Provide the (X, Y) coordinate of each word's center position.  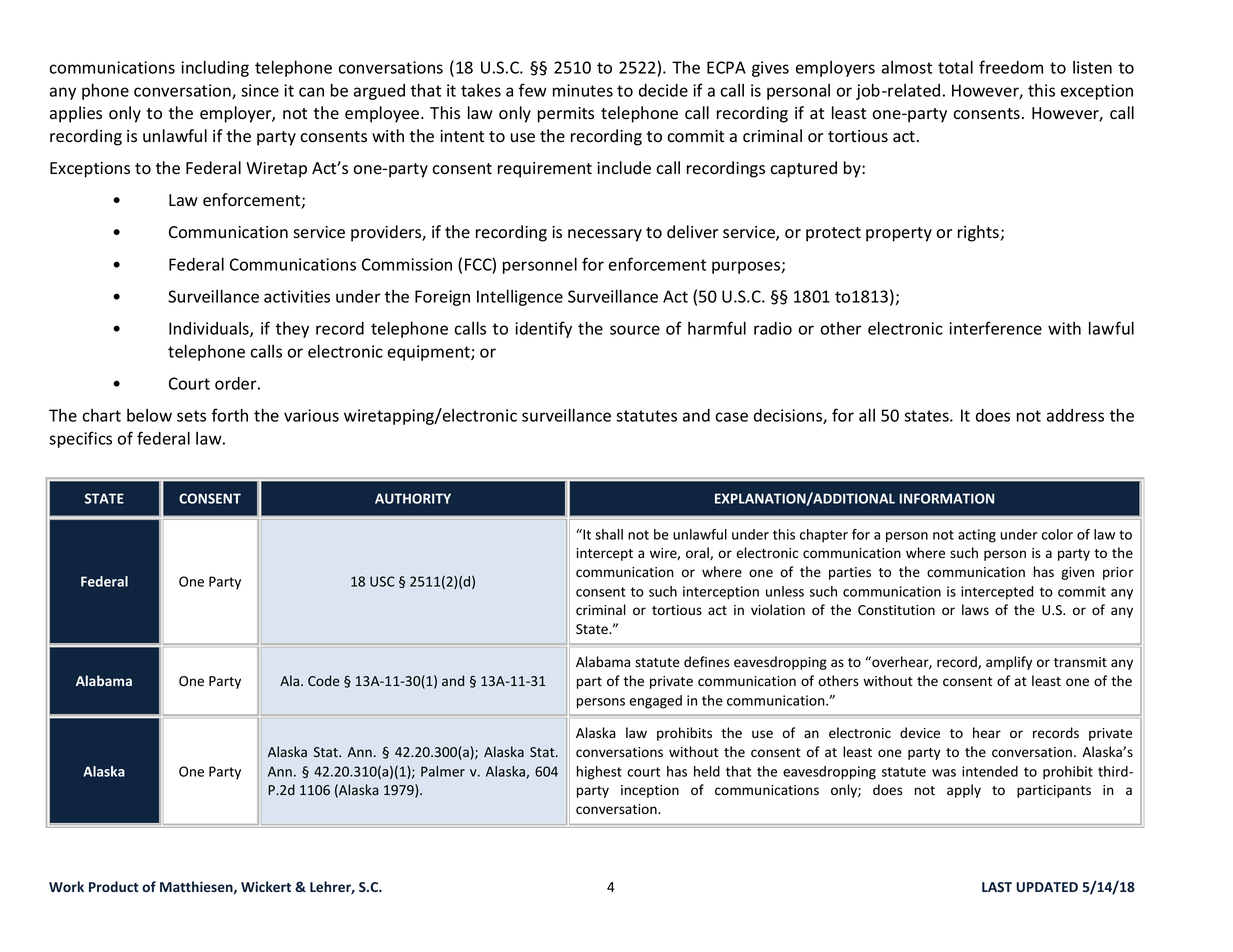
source (635, 330)
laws (975, 610)
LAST (997, 887)
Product (114, 886)
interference (995, 328)
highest (599, 773)
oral (698, 553)
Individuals (210, 329)
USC (382, 581)
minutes (583, 90)
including (215, 68)
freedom (1011, 67)
